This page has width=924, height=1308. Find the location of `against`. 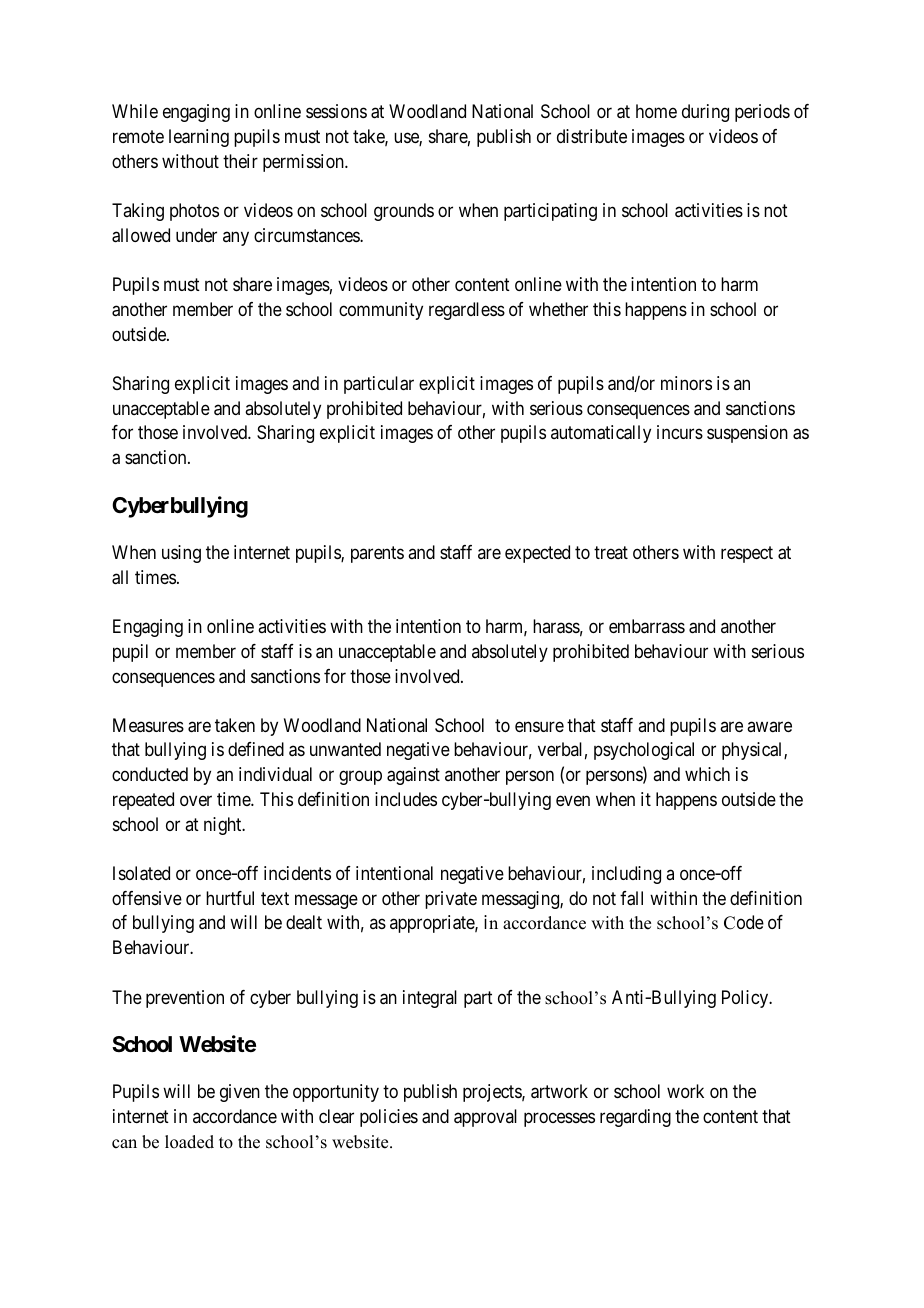

against is located at coordinates (413, 776).
